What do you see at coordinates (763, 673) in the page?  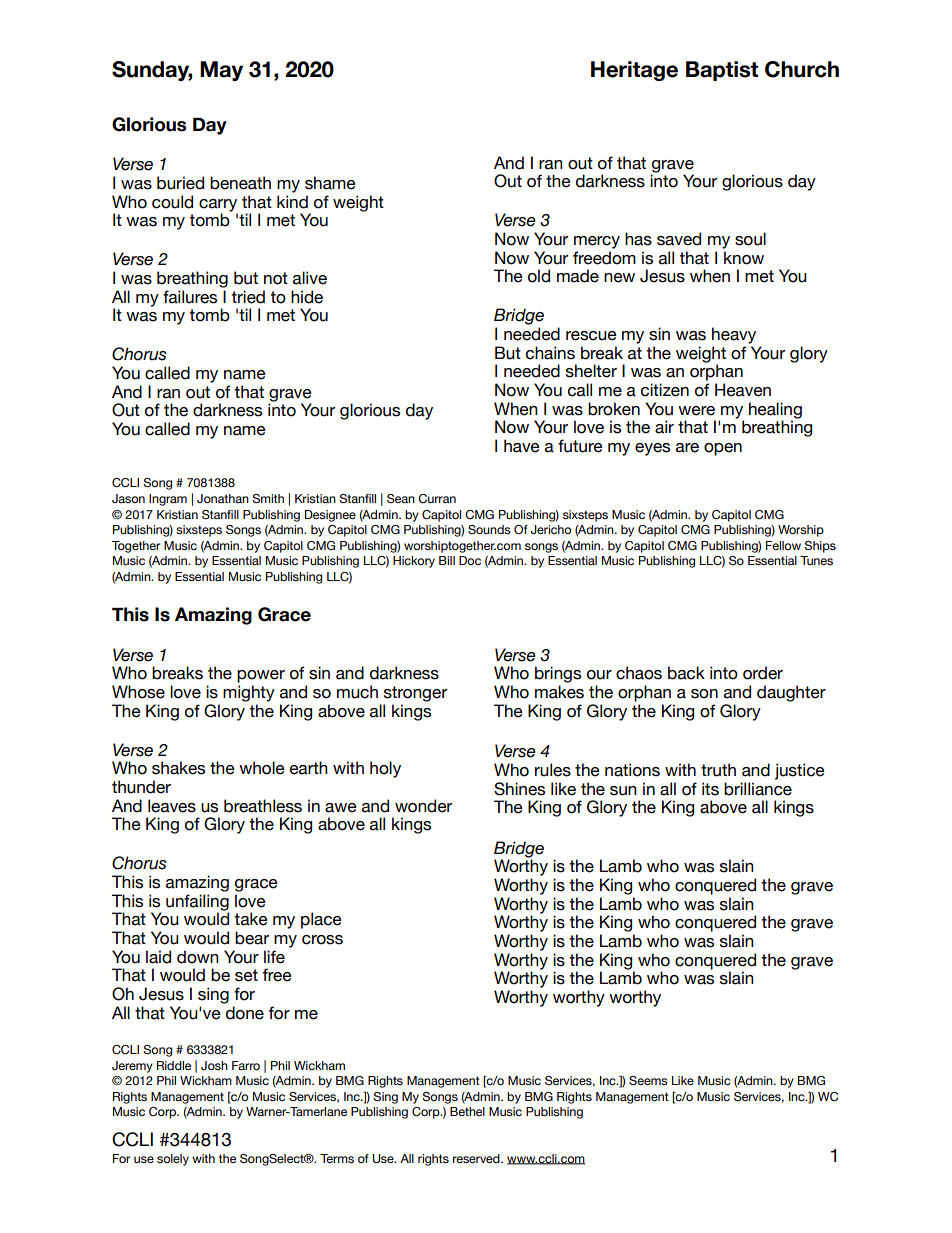 I see `order` at bounding box center [763, 673].
